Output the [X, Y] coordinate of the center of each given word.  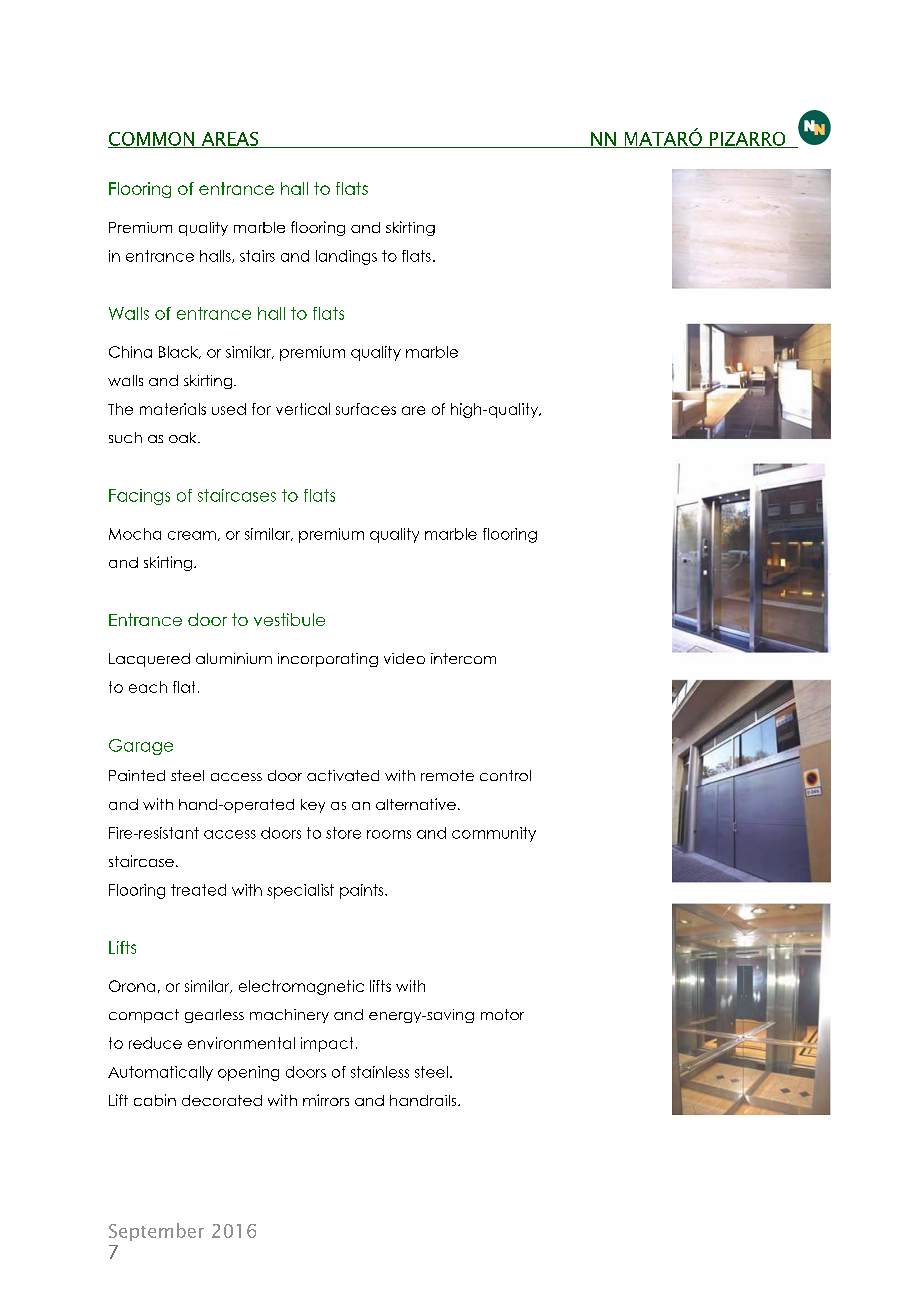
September [156, 1232]
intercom [463, 658]
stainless [380, 1072]
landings [346, 257]
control [505, 775]
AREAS [230, 140]
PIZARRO [748, 140]
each [148, 687]
